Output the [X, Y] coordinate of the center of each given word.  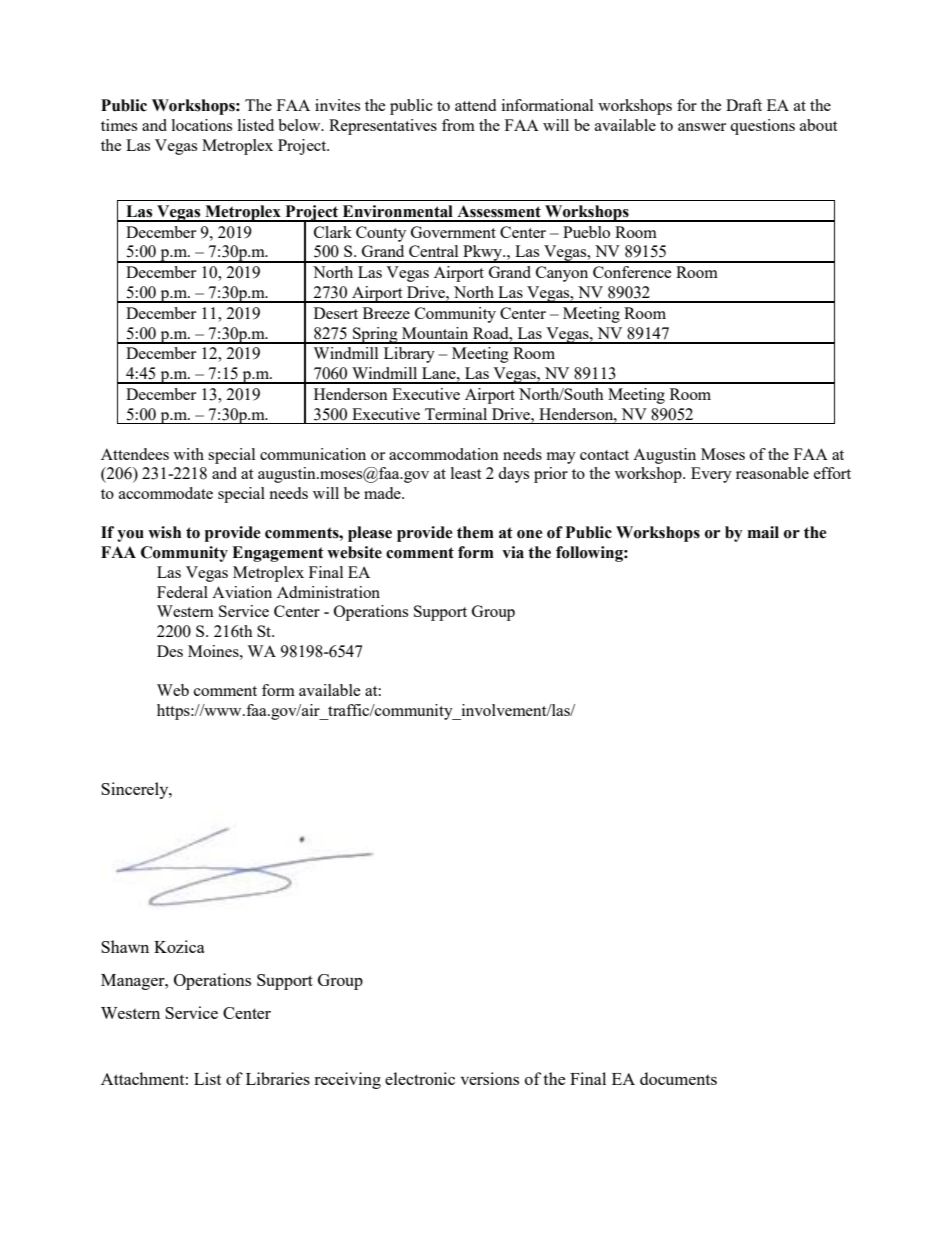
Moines [214, 651]
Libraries [278, 1078]
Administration [328, 592]
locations [202, 125]
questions [762, 127]
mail [763, 532]
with [188, 454]
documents [678, 1078]
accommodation [444, 454]
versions [490, 1078]
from [458, 125]
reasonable [772, 473]
